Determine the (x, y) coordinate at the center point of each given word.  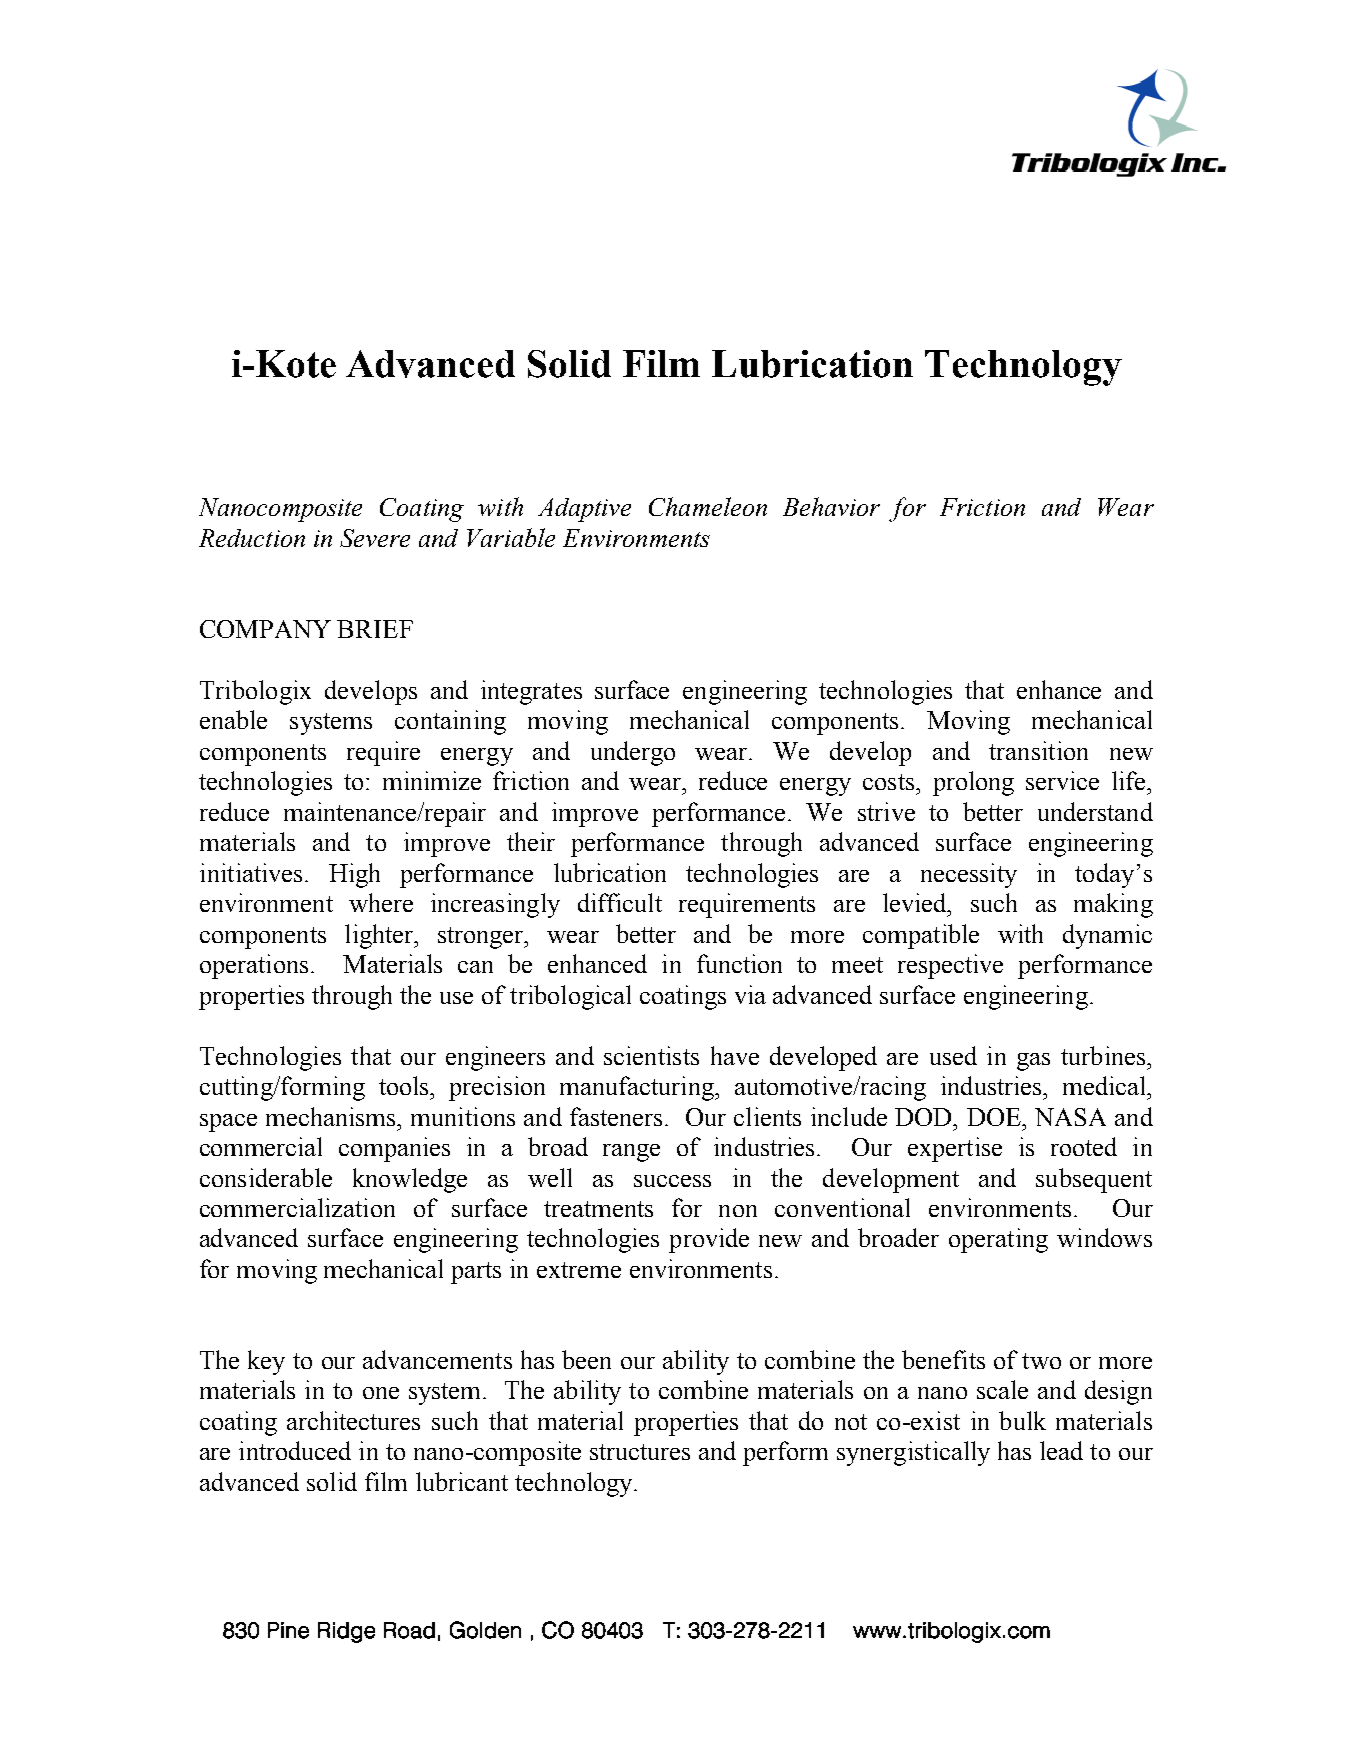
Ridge (346, 1632)
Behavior (831, 506)
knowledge (410, 1180)
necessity (969, 875)
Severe (375, 538)
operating (998, 1240)
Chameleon (708, 506)
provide (709, 1240)
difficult (620, 902)
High (354, 875)
